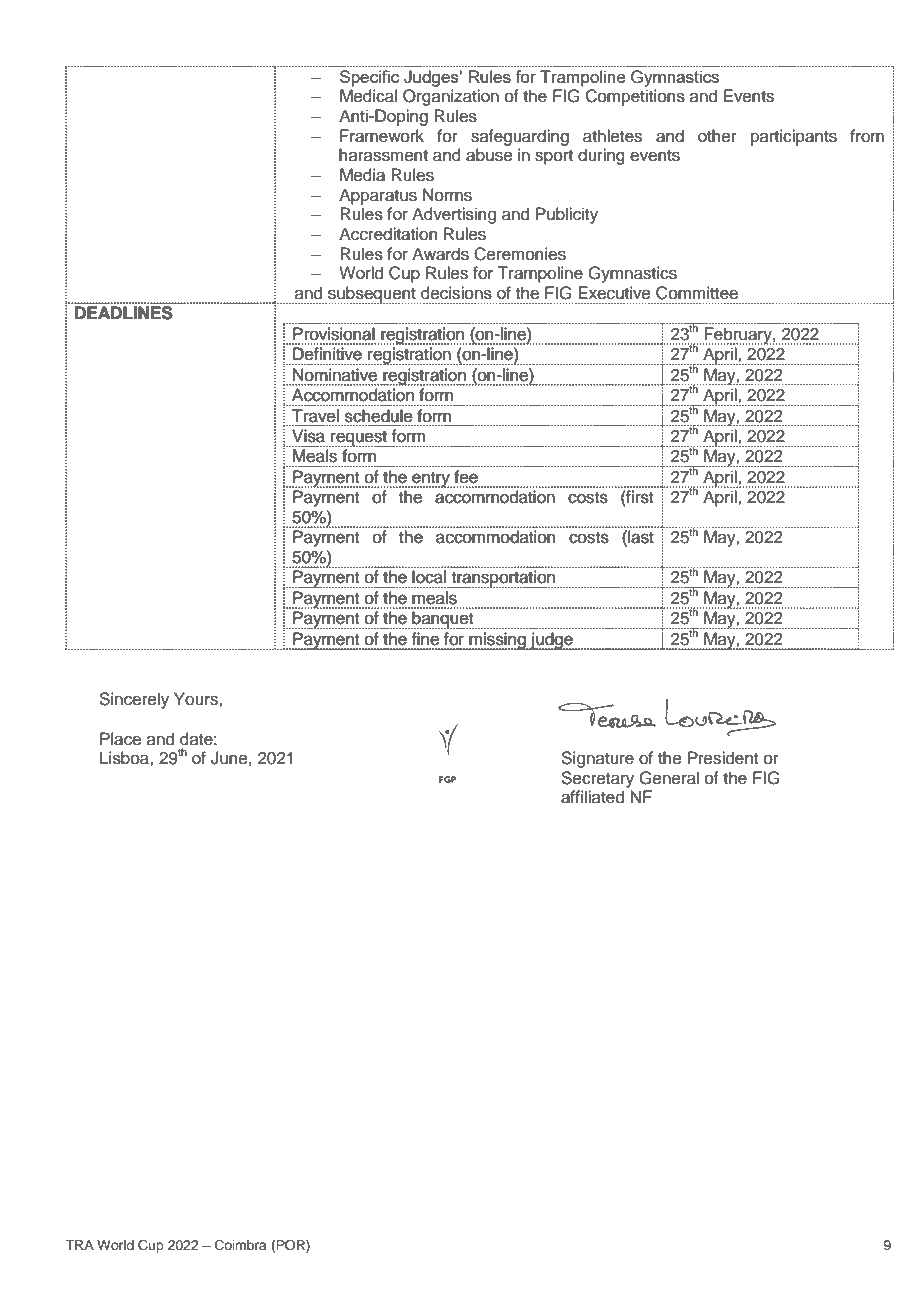 This image has height=1308, width=924. I want to click on General, so click(669, 778).
